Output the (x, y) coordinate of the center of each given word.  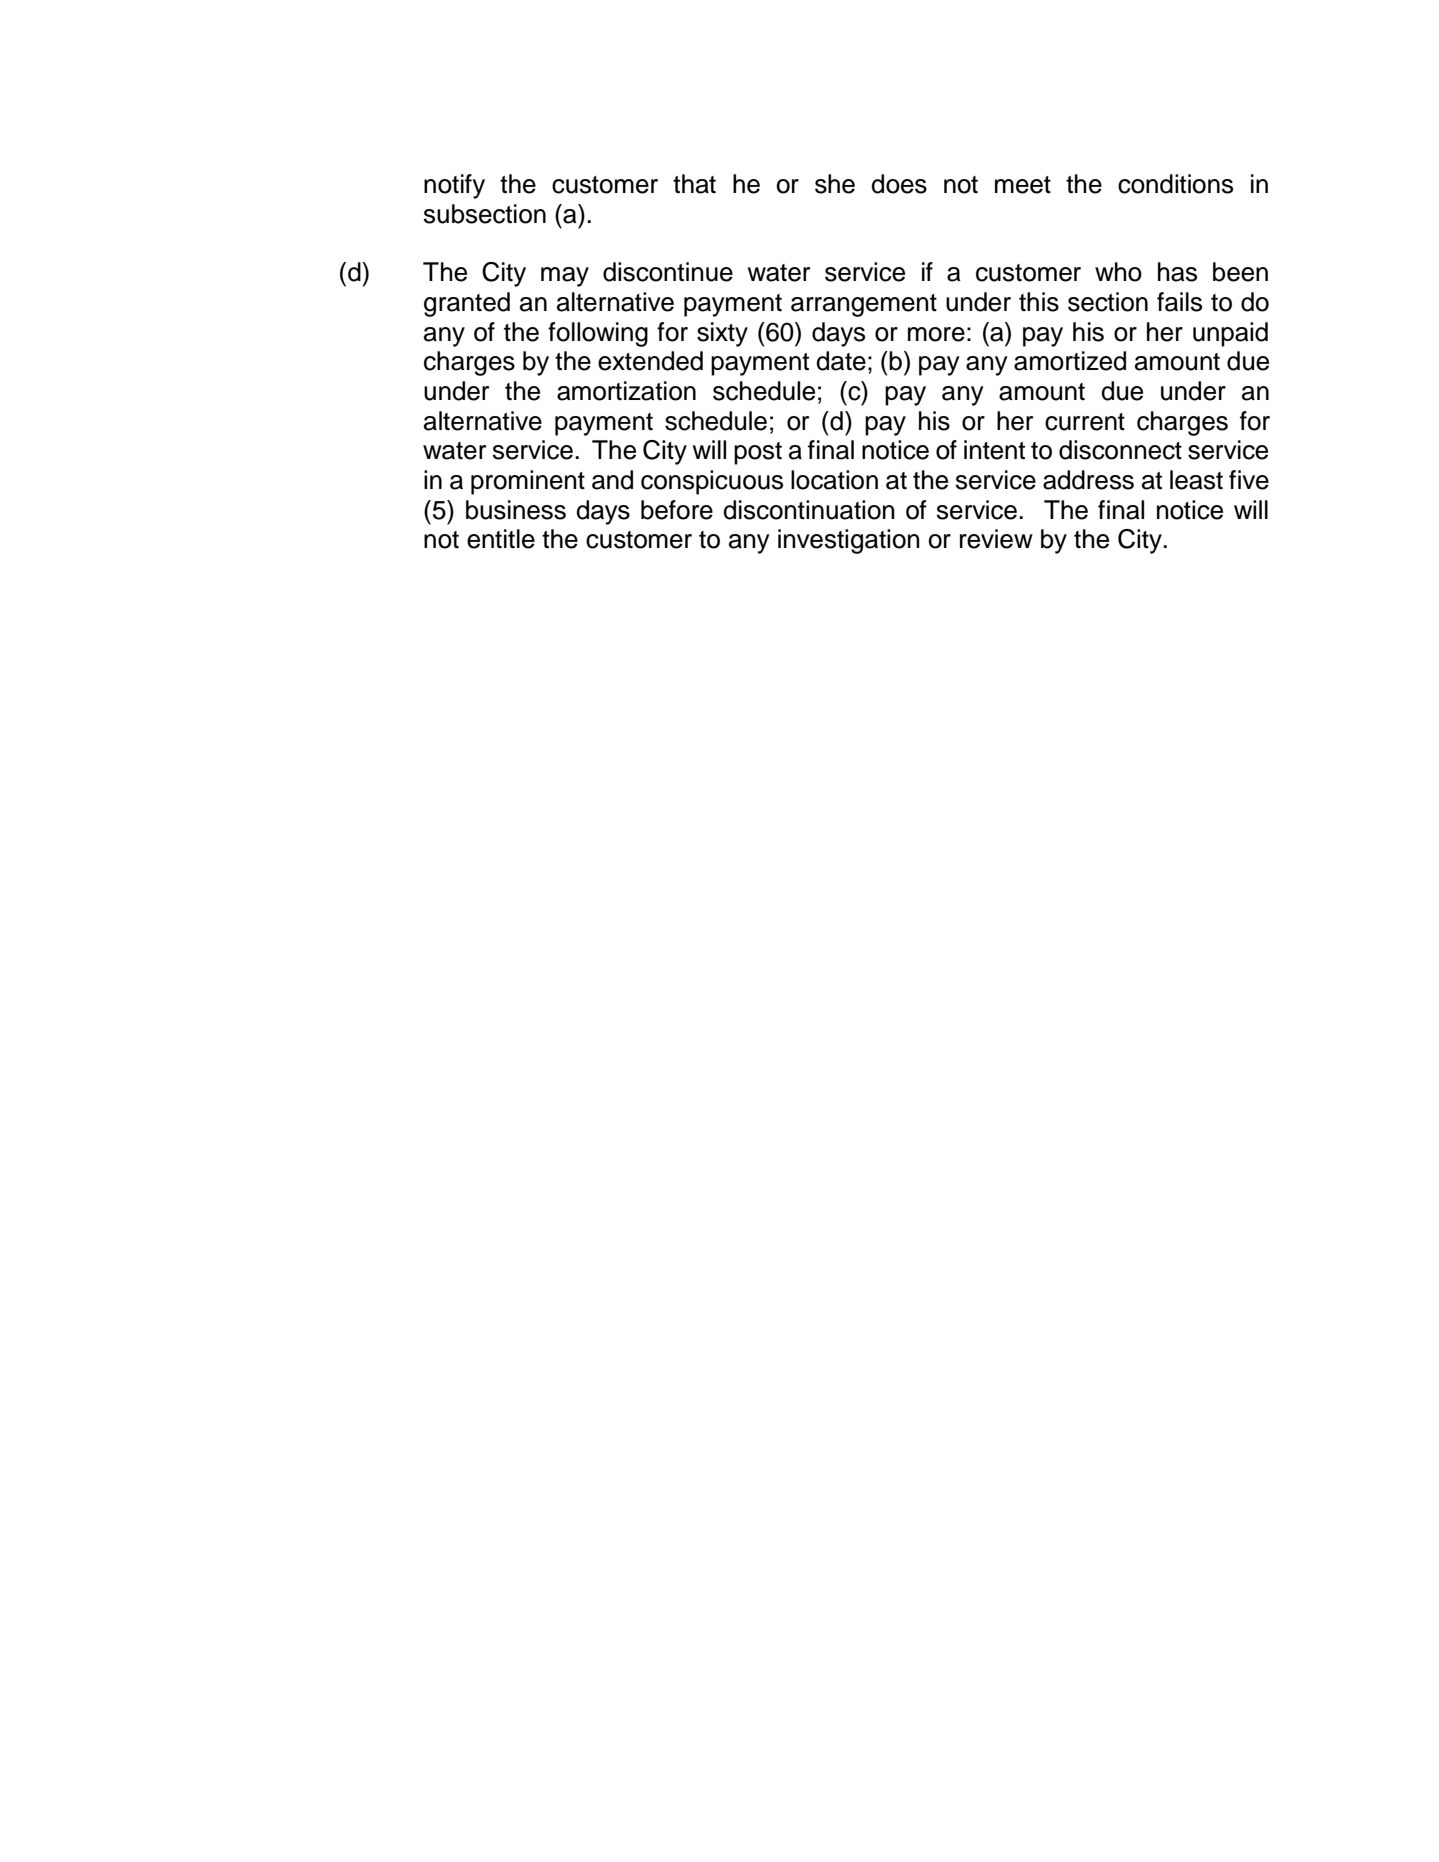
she (835, 184)
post (758, 453)
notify (454, 186)
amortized (1070, 361)
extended (650, 361)
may (565, 277)
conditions (1175, 184)
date (841, 361)
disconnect (1120, 450)
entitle (501, 539)
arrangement (864, 305)
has (1177, 272)
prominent (528, 482)
